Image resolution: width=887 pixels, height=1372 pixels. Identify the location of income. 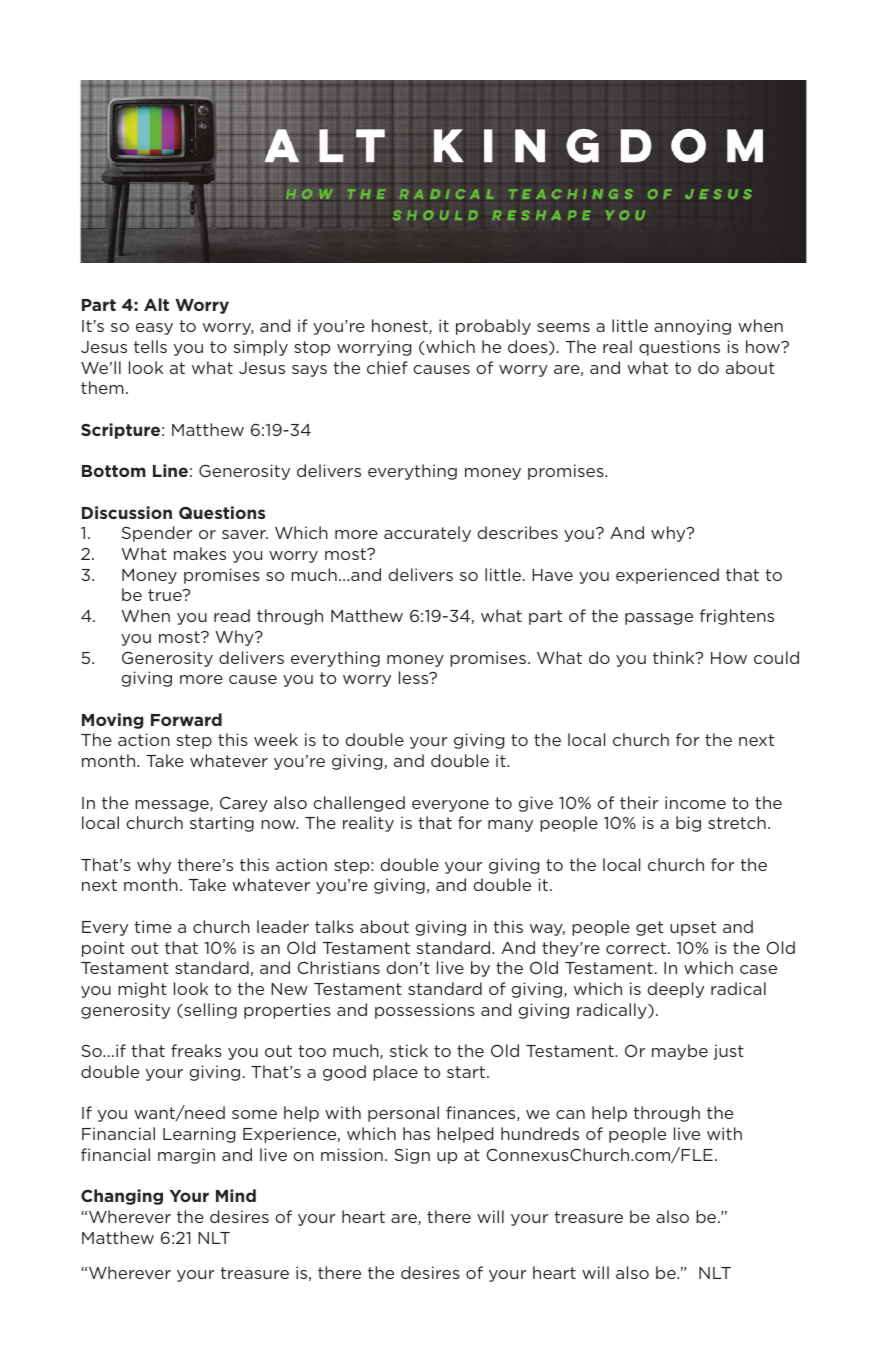
(695, 802).
